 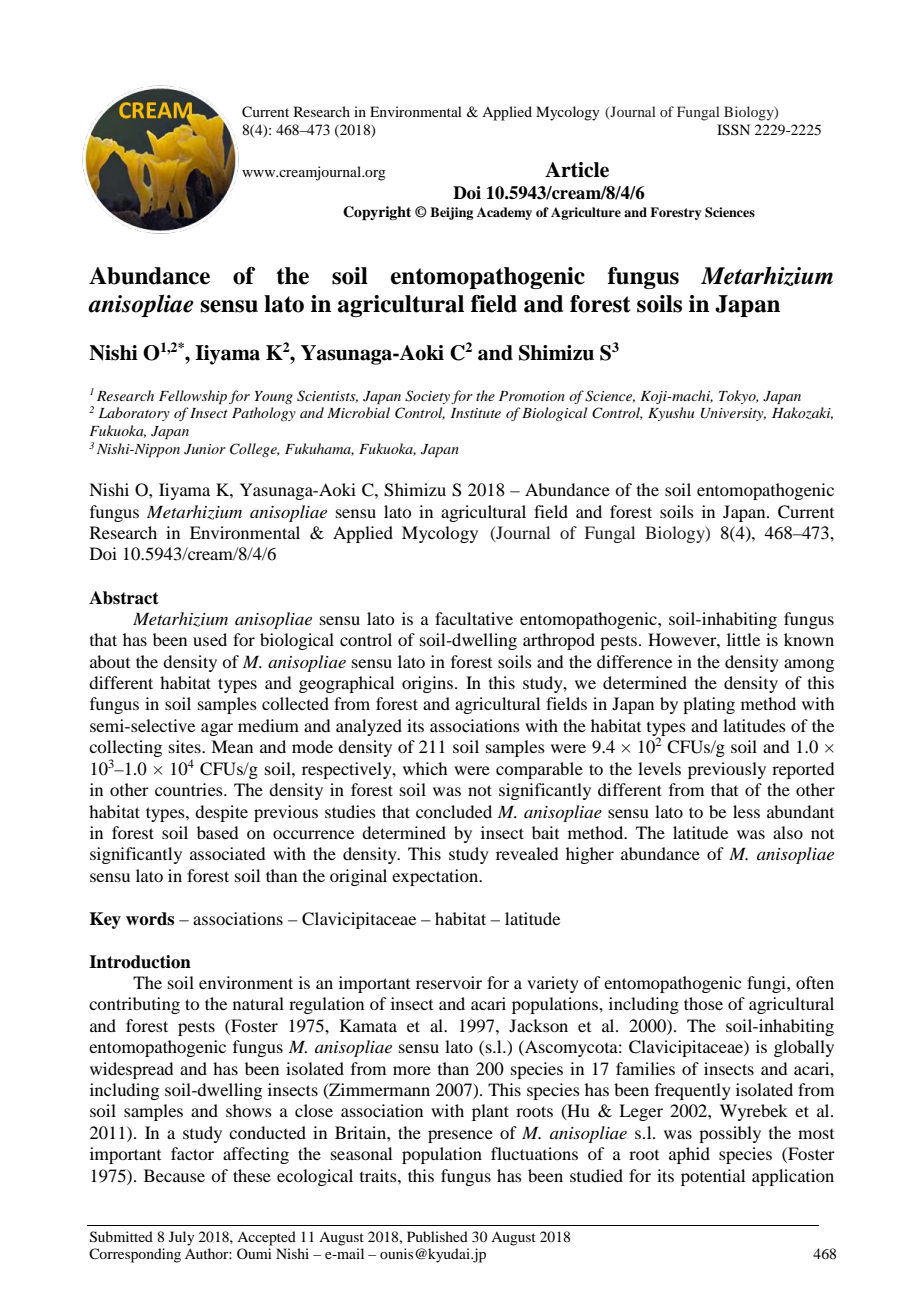 I want to click on also, so click(x=788, y=832).
